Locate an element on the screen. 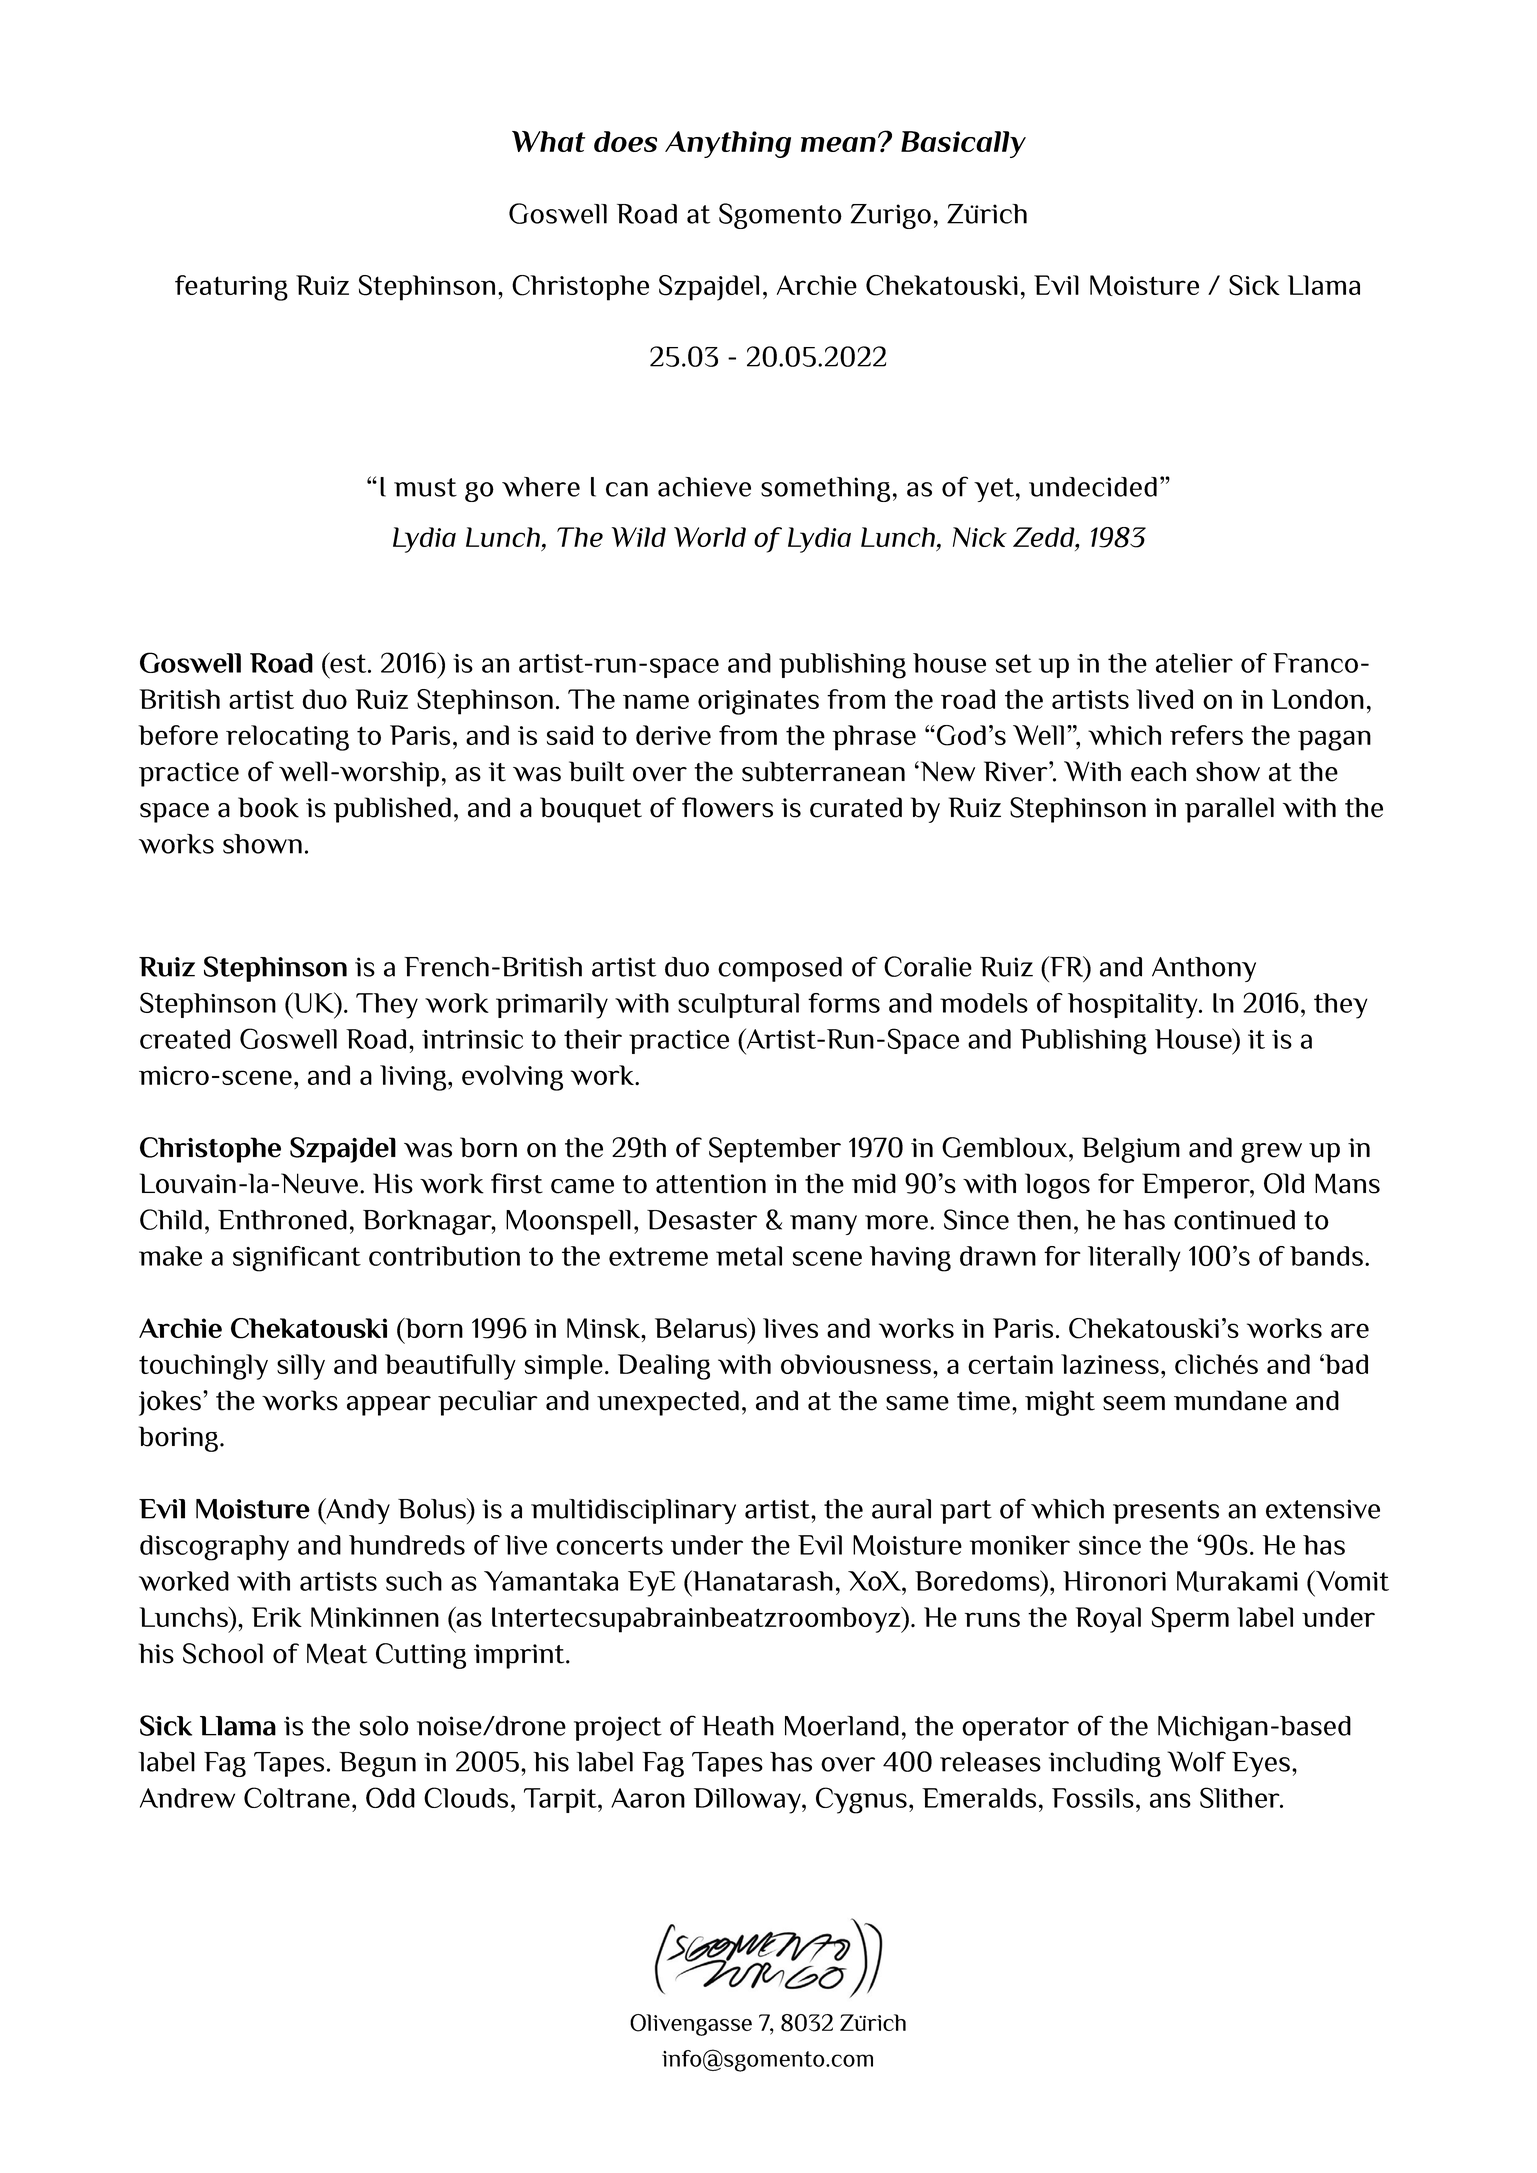 Image resolution: width=1537 pixels, height=2173 pixels. Basically is located at coordinates (963, 144).
